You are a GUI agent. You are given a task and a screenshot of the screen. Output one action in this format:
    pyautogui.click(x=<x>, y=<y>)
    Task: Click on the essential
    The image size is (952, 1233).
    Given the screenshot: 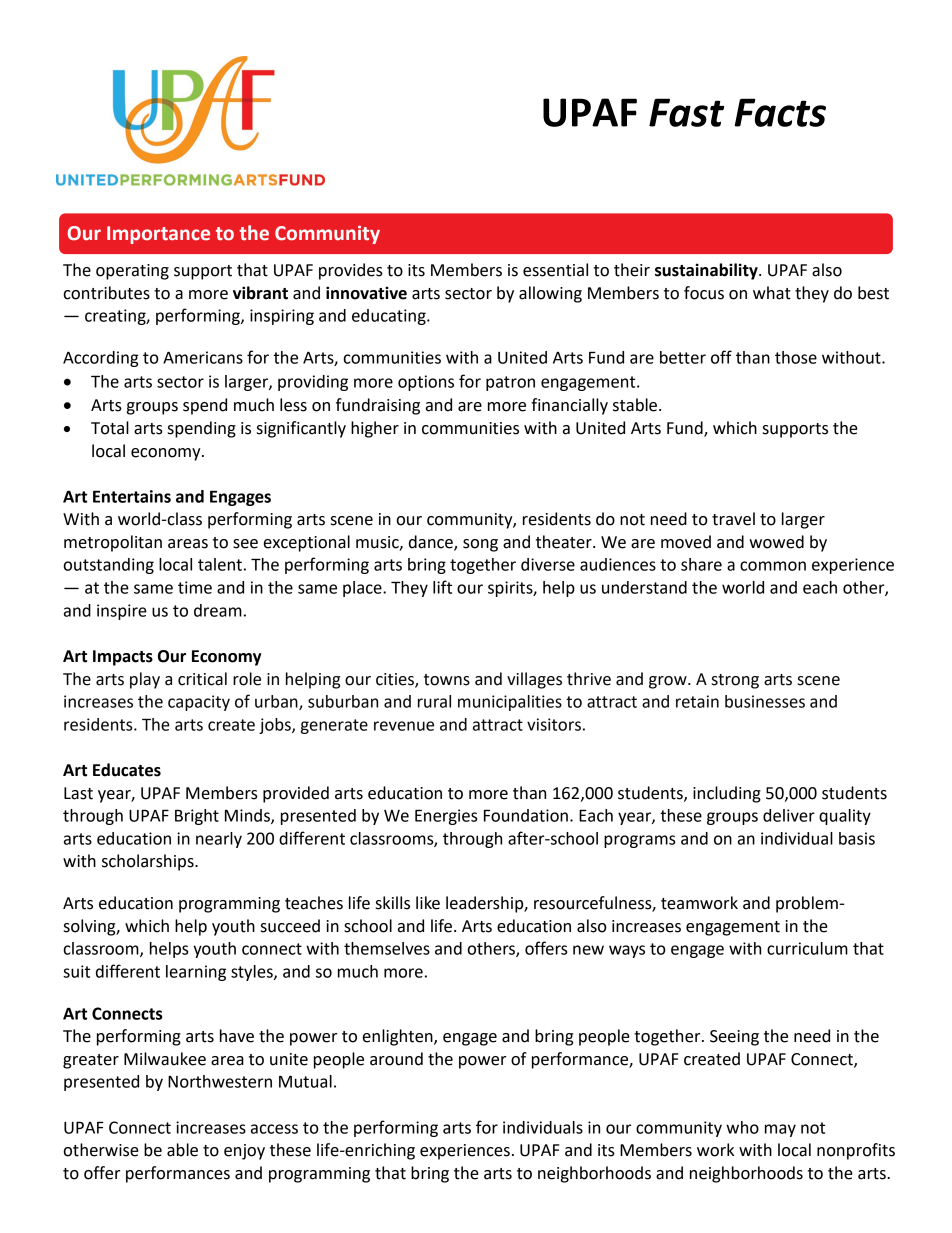 What is the action you would take?
    pyautogui.click(x=555, y=270)
